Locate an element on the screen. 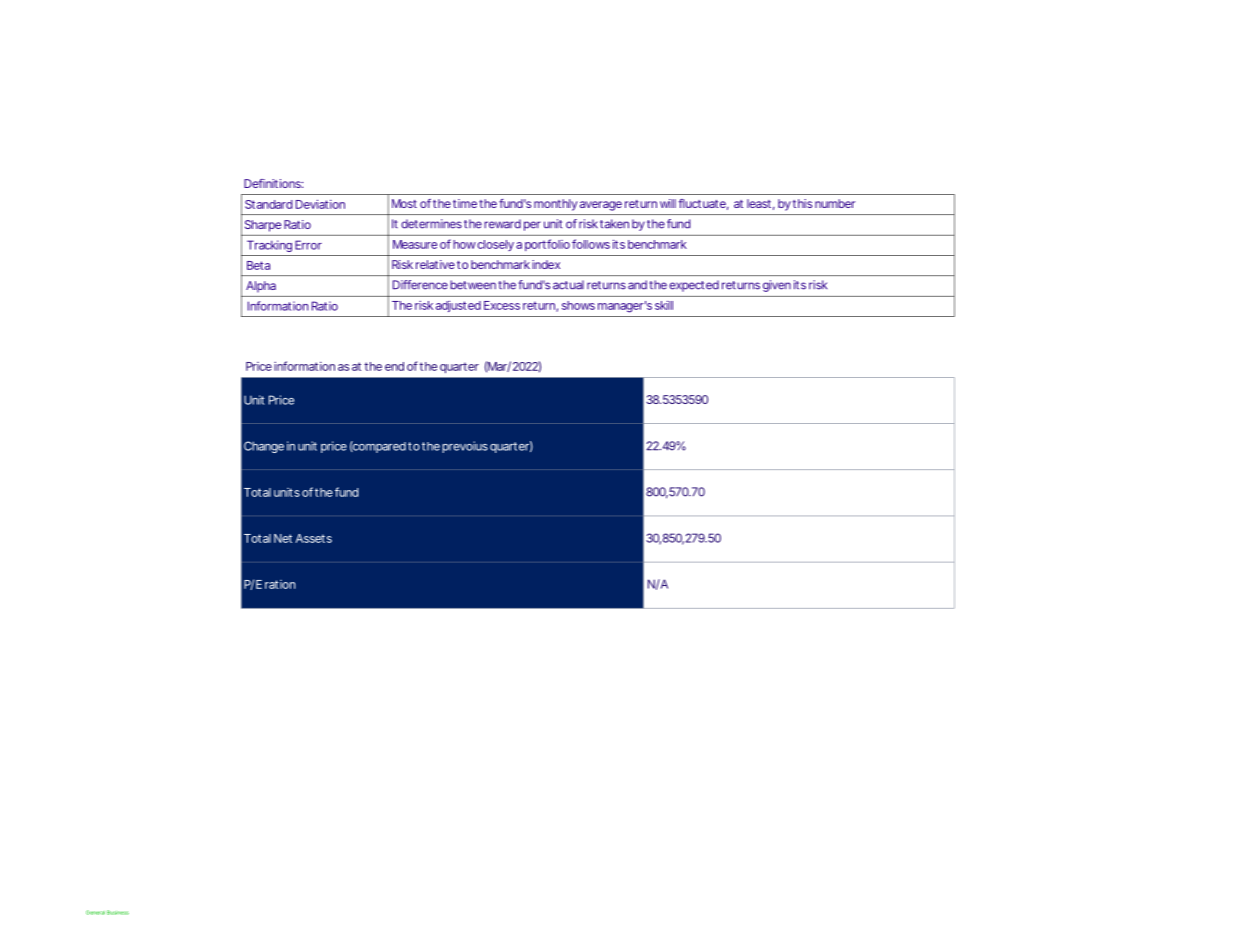 This screenshot has width=1233, height=952. Business is located at coordinates (118, 912).
